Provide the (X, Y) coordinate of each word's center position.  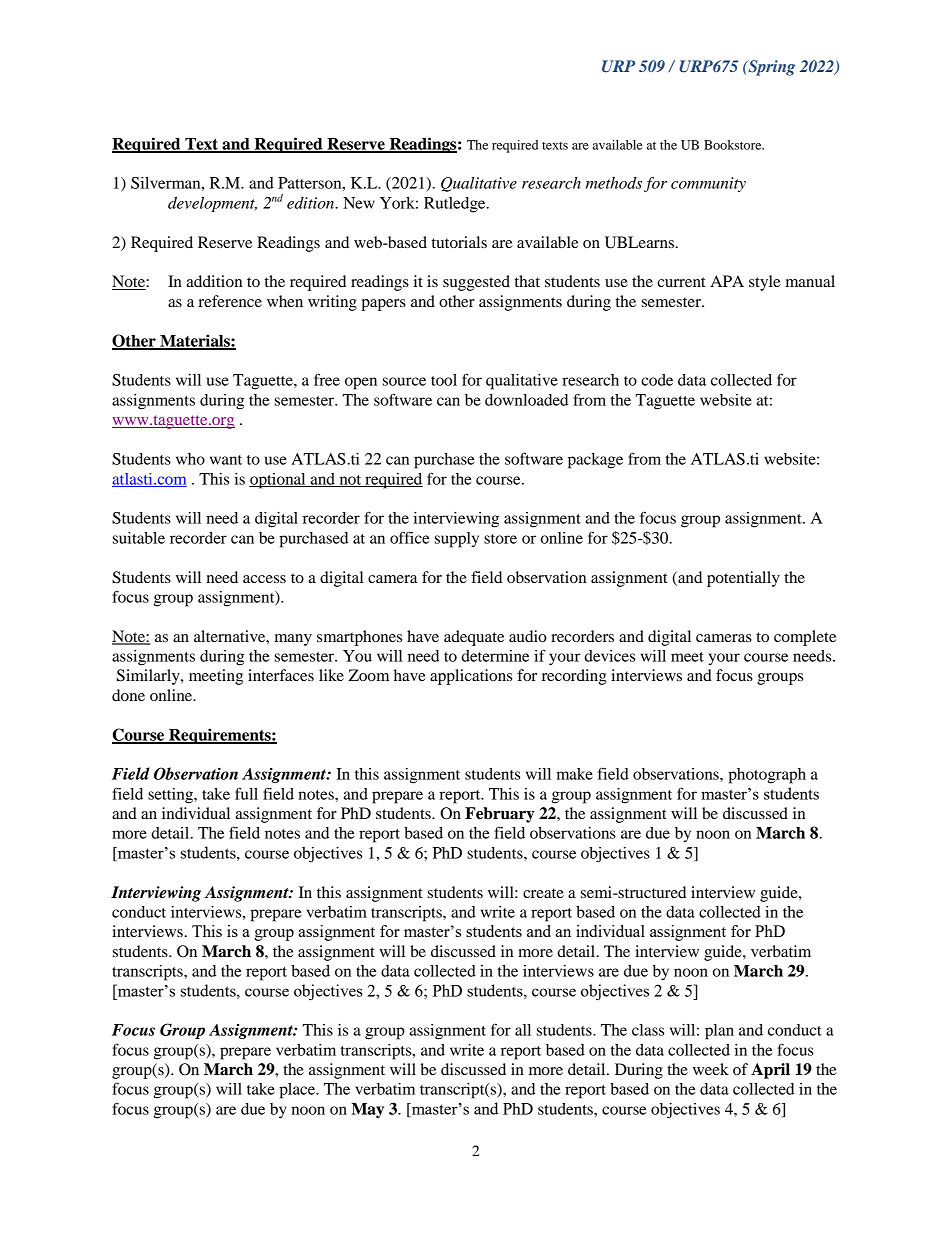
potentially (743, 579)
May (367, 1110)
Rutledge (456, 205)
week (711, 1069)
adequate (474, 638)
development (212, 204)
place (298, 1091)
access (264, 579)
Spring (770, 68)
